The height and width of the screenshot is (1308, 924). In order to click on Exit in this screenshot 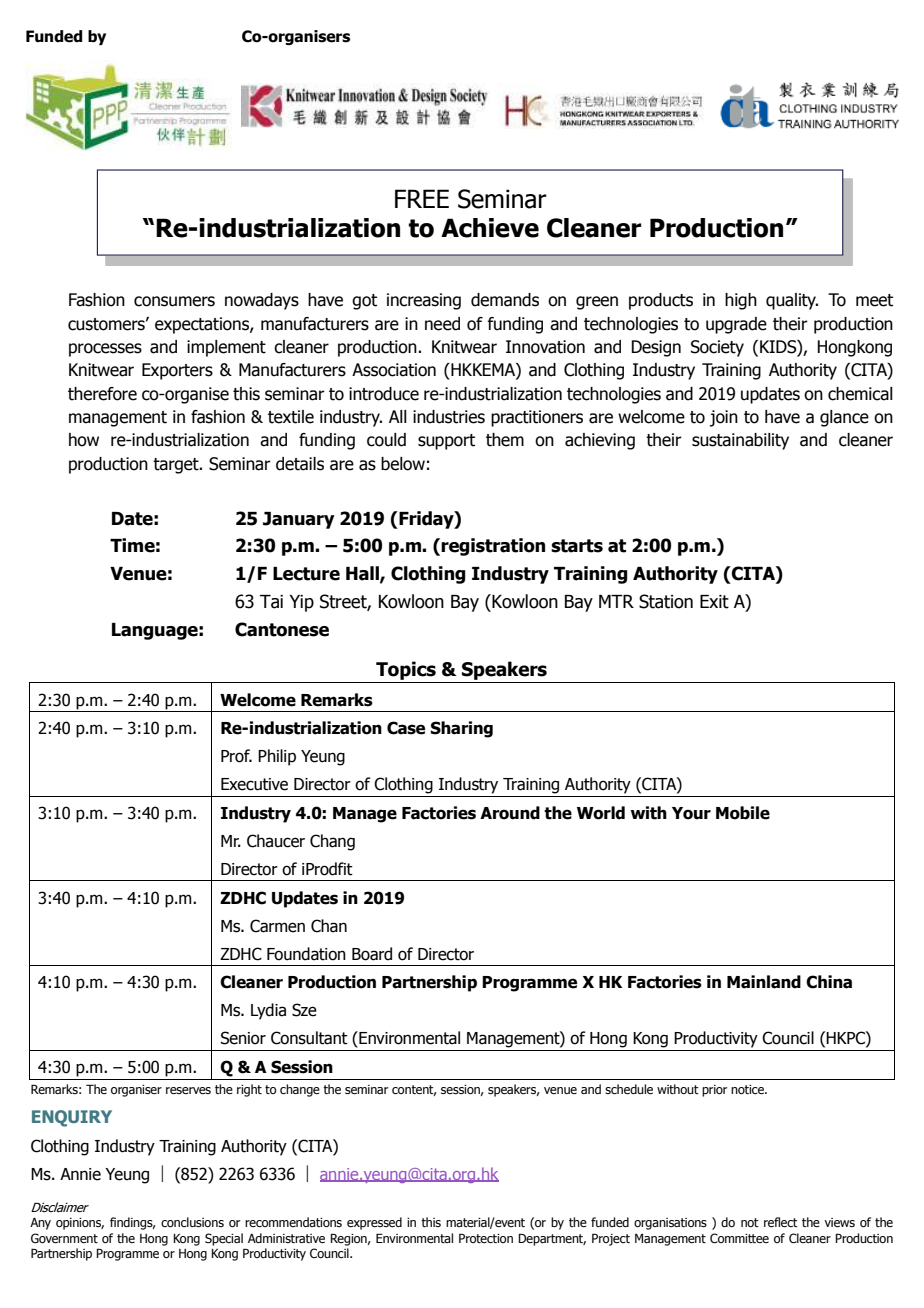, I will do `click(714, 602)`.
